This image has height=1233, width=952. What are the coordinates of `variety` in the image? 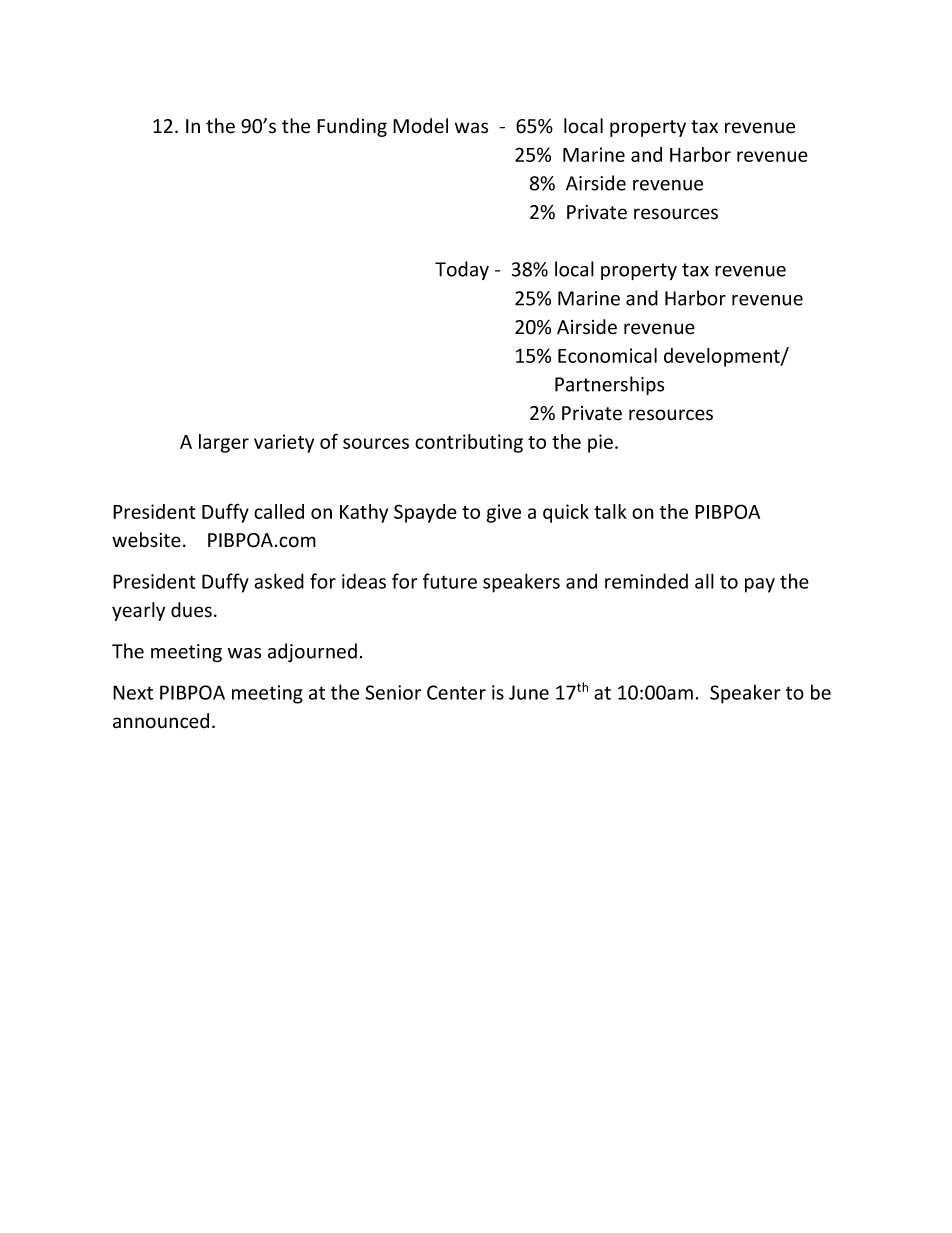 It's located at (284, 443).
